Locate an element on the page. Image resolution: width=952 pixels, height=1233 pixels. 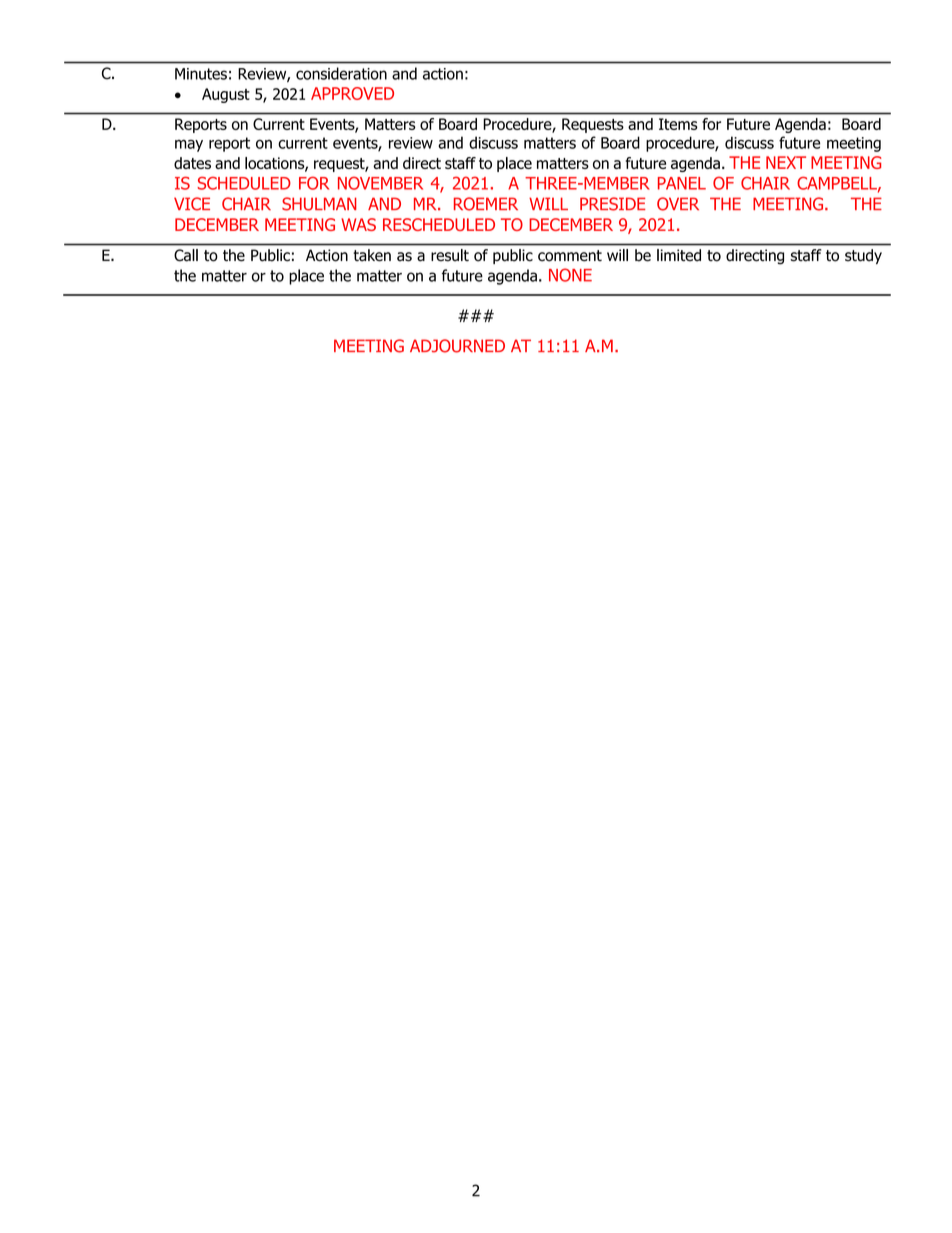
NEXT is located at coordinates (786, 162).
